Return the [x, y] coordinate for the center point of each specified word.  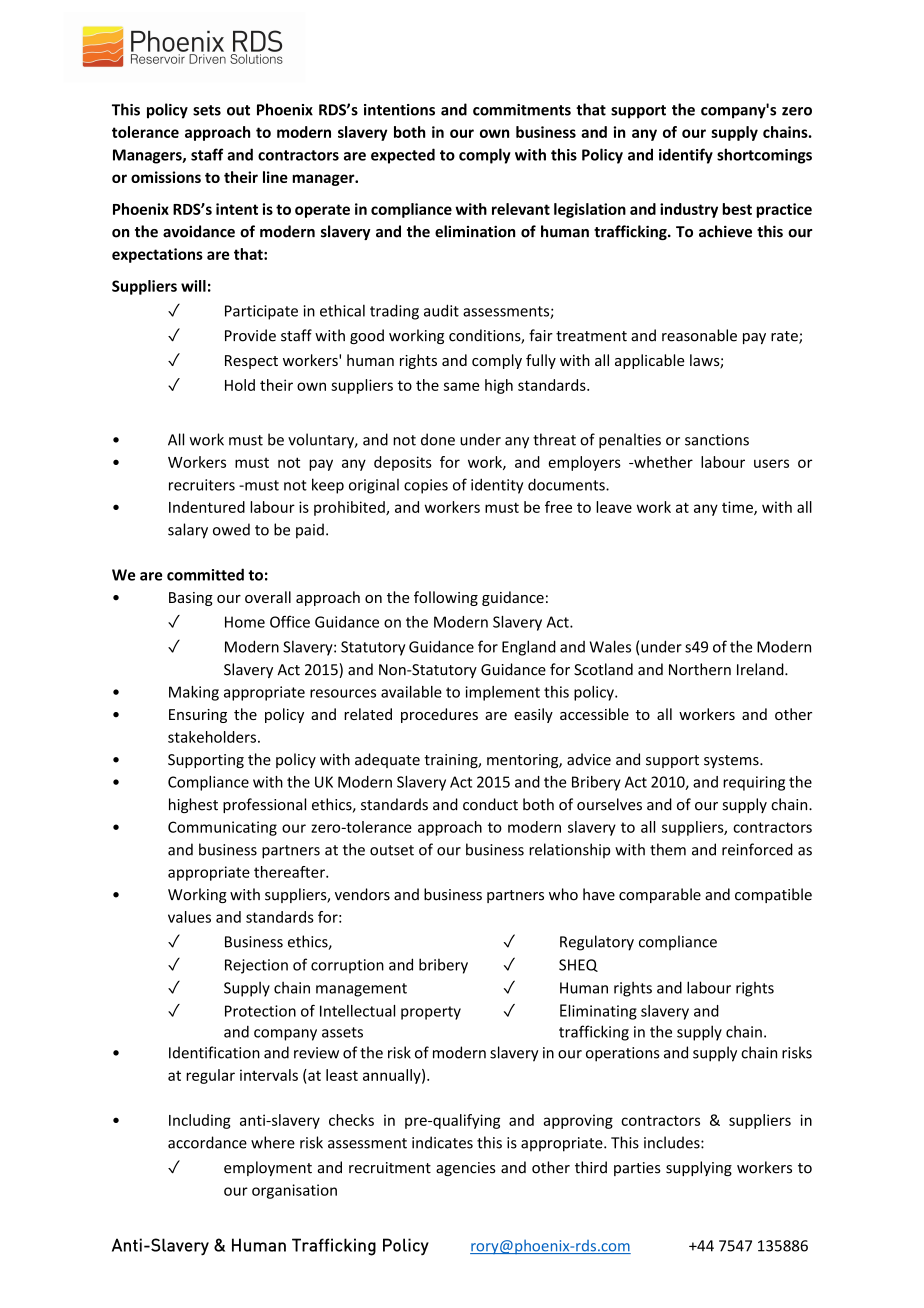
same [461, 386]
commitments [522, 110]
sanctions [717, 440]
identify [686, 156]
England [529, 648]
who [563, 894]
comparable [660, 895]
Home [245, 622]
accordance [207, 1142]
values [189, 917]
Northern [700, 669]
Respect [251, 362]
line [275, 177]
